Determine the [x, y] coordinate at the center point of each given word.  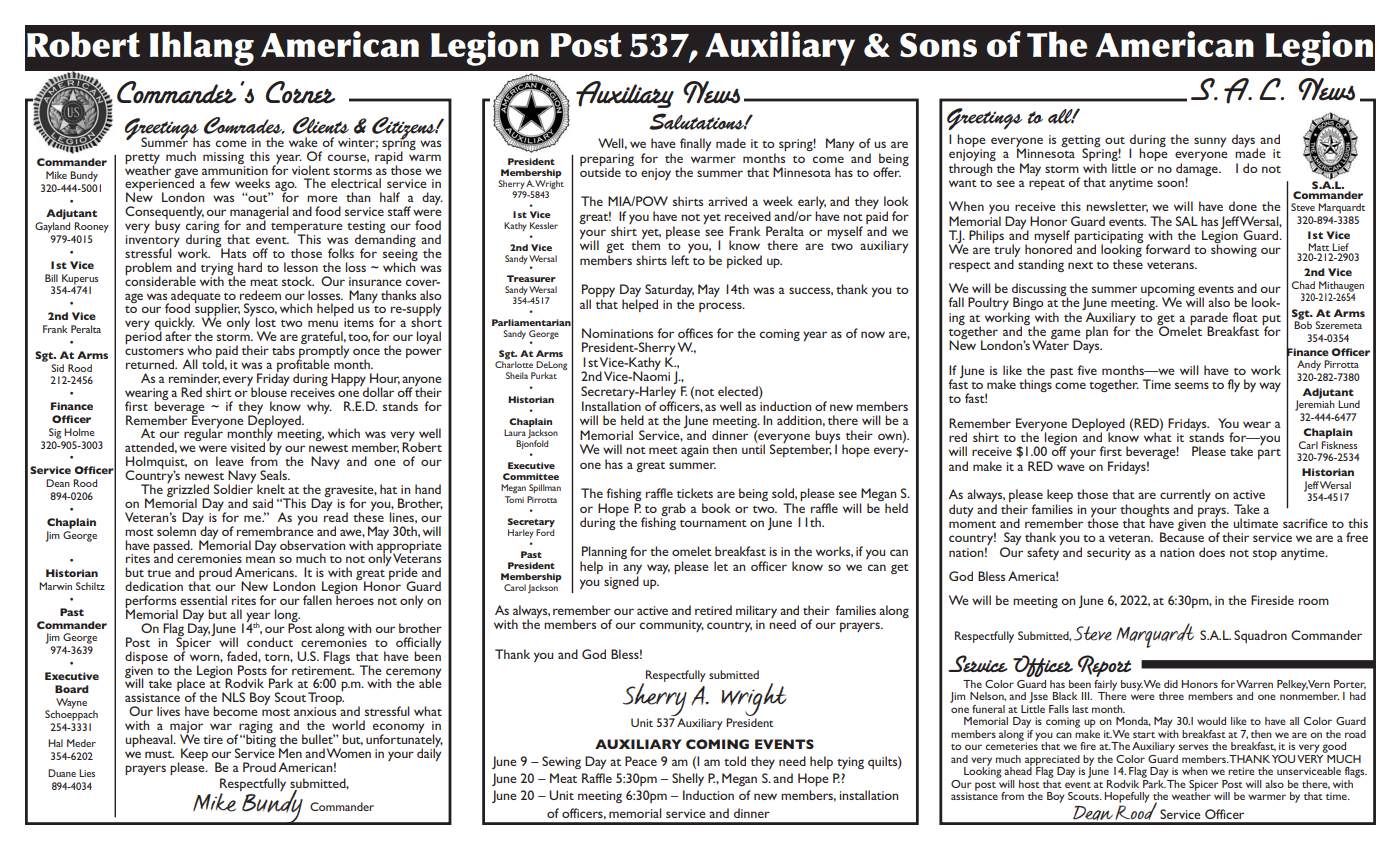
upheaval [150, 740]
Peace [641, 761]
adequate [197, 297]
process [721, 307]
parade [1208, 319]
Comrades [244, 125]
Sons [938, 45]
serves [1193, 747]
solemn [176, 531]
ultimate [1255, 523]
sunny [1210, 142]
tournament [713, 523]
